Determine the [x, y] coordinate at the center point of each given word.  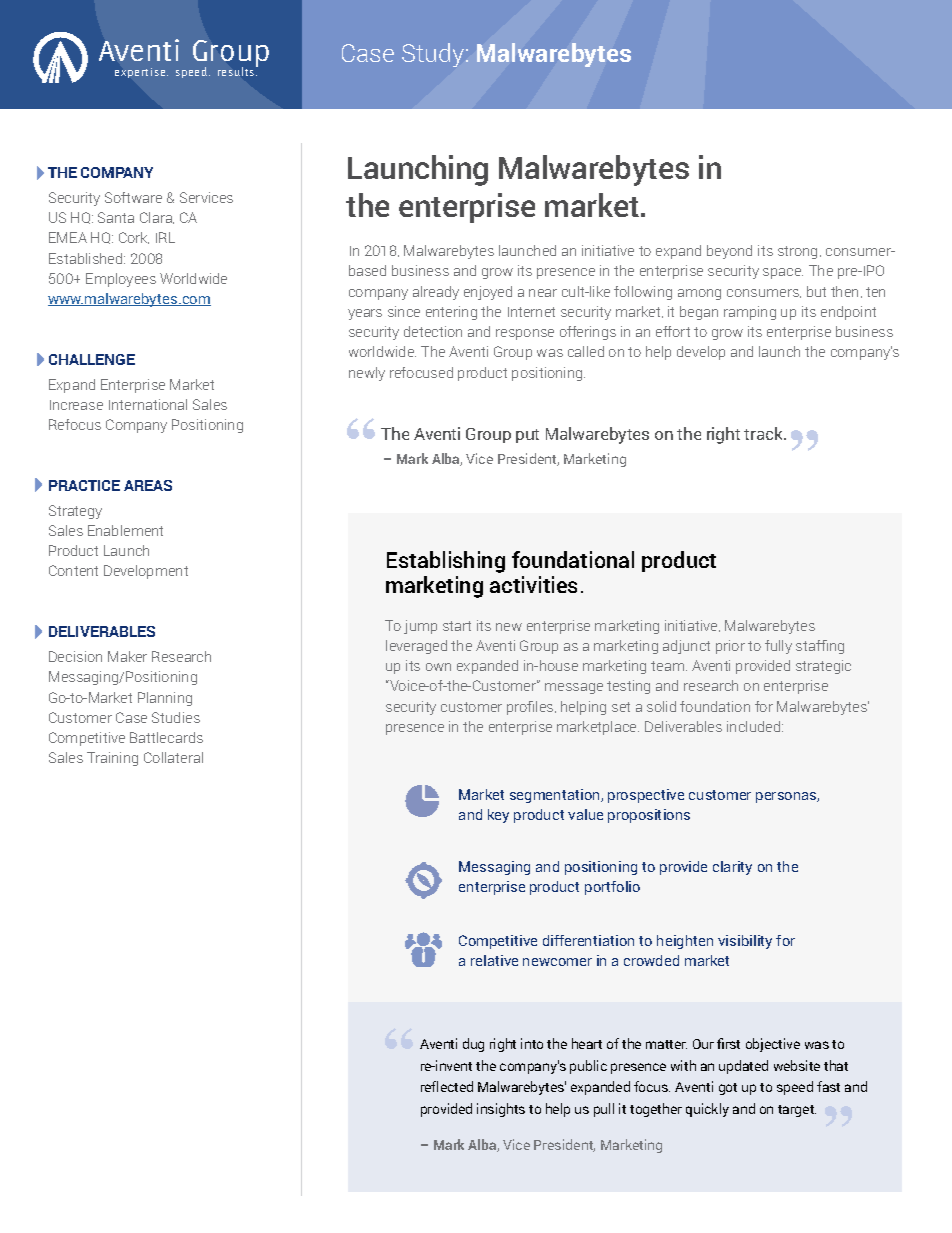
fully [778, 647]
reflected [447, 1086]
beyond [729, 252]
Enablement [125, 530]
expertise [141, 73]
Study [434, 55]
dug [473, 1045]
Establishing [446, 562]
